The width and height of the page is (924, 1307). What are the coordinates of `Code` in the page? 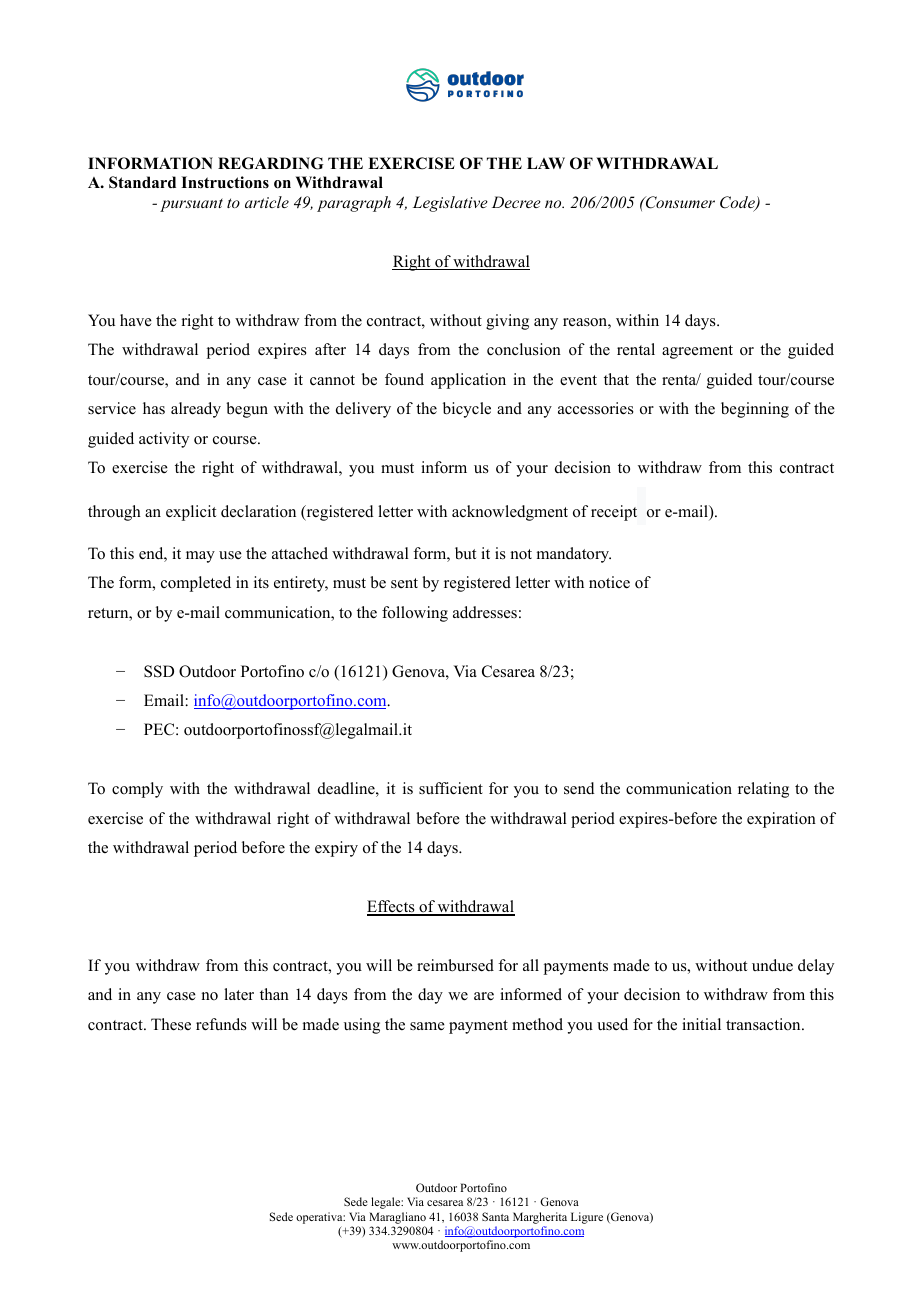 It's located at (738, 203).
